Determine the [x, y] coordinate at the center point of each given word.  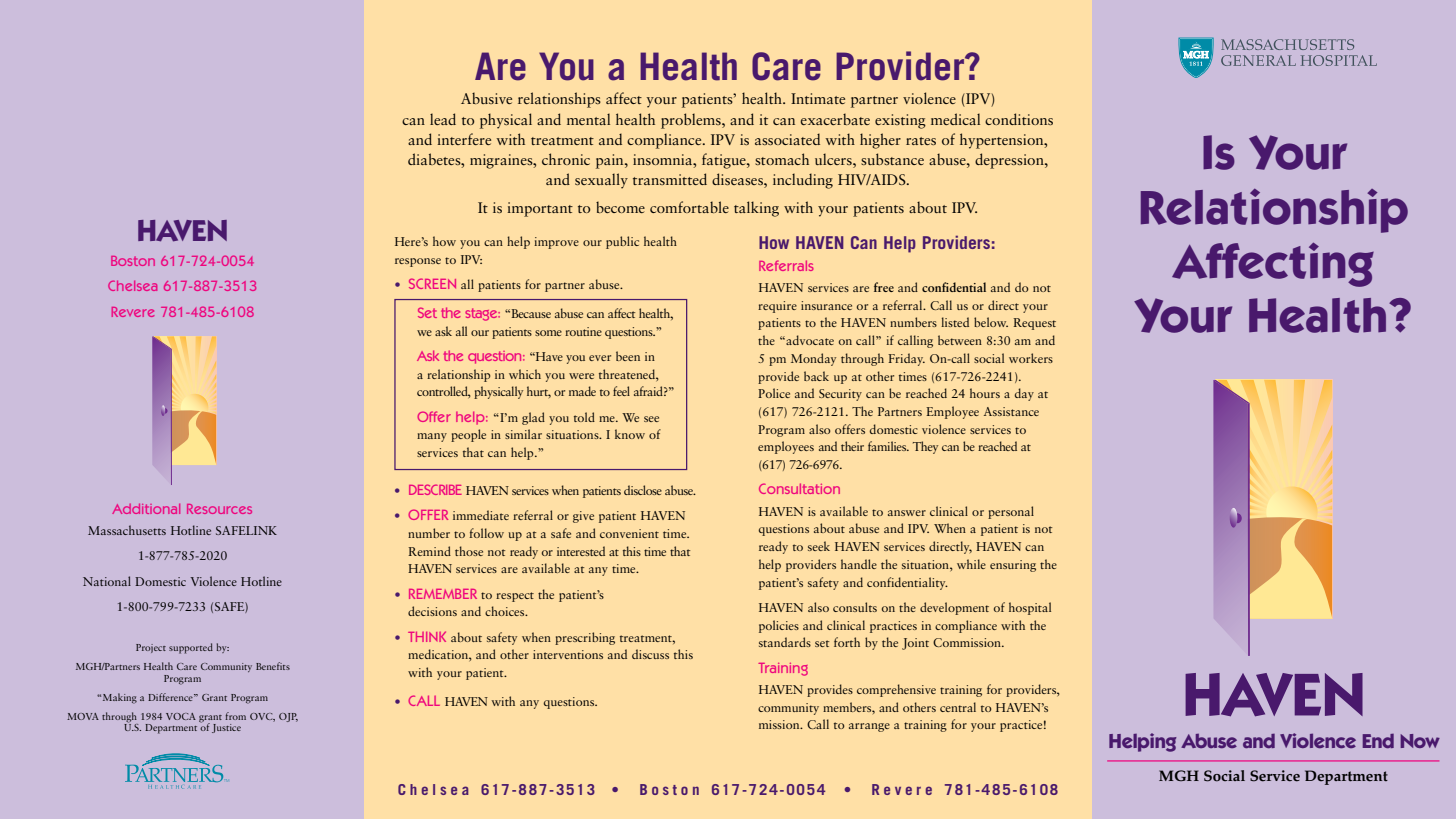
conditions [1019, 119]
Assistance [1011, 411]
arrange [869, 727]
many [432, 437]
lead [443, 119]
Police [774, 393]
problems [692, 121]
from [235, 716]
